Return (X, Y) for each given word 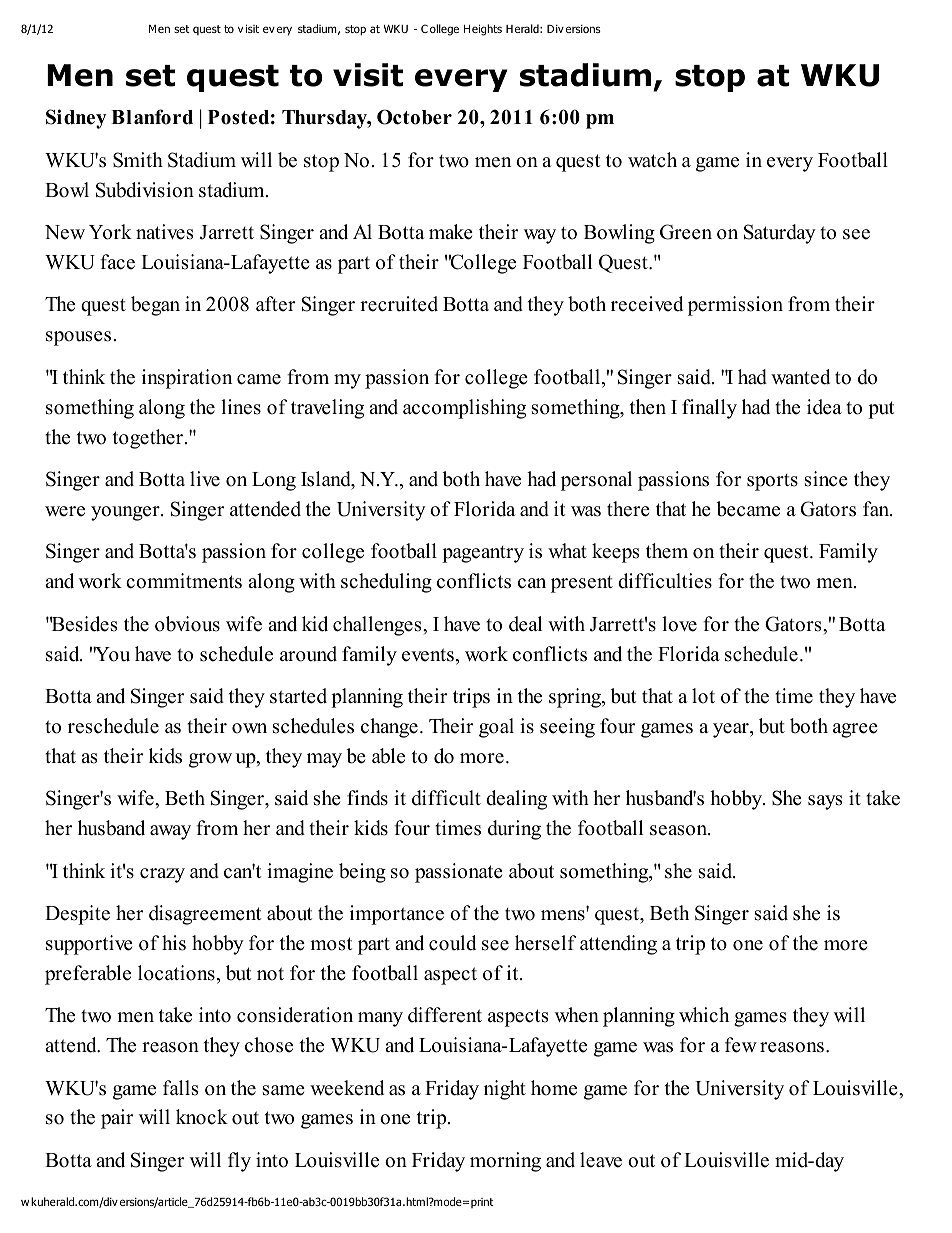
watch (652, 160)
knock (202, 1117)
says (825, 802)
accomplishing (464, 409)
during (514, 830)
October (414, 117)
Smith (138, 160)
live (205, 479)
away (170, 832)
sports (772, 482)
